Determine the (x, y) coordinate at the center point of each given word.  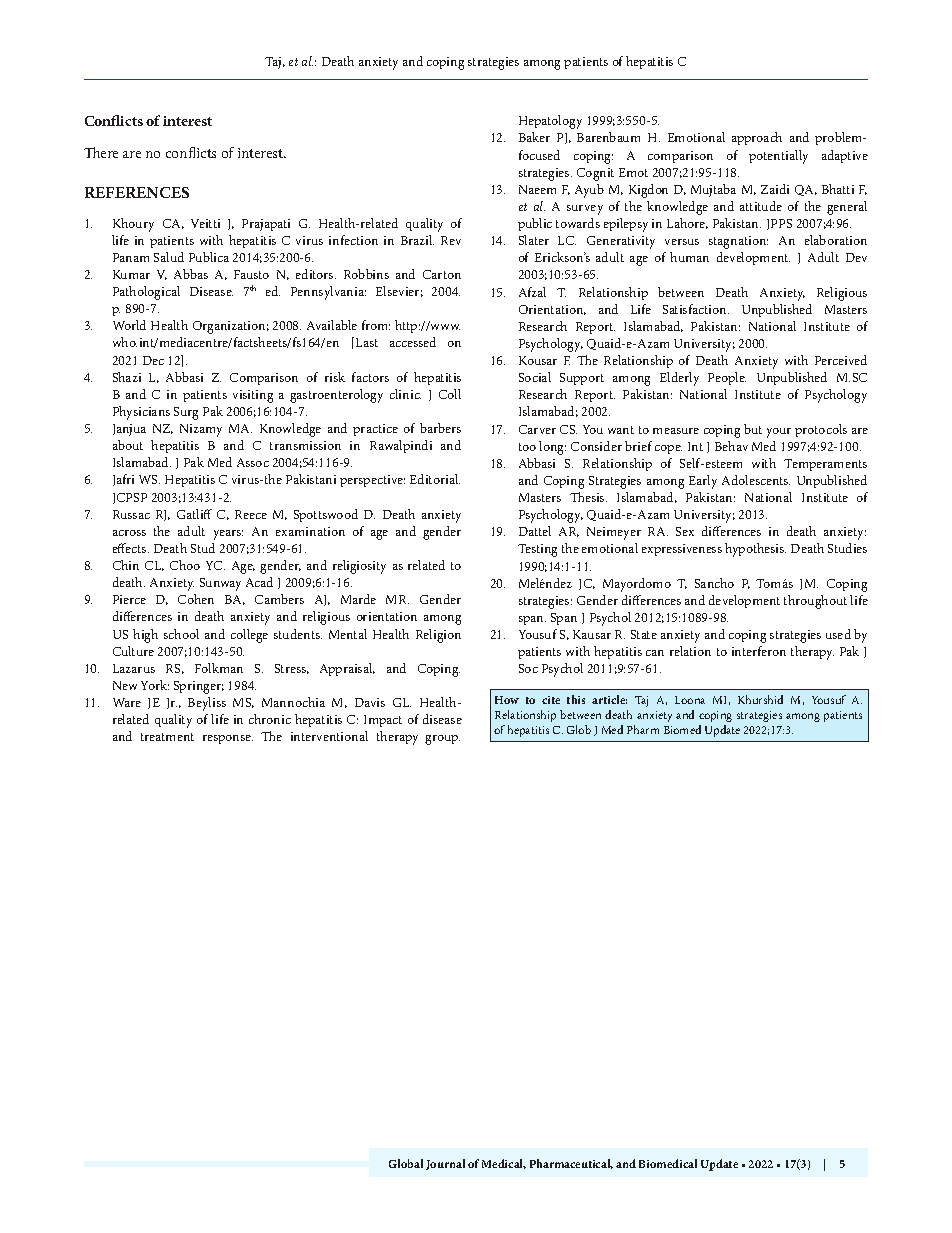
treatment (167, 737)
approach (757, 138)
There (101, 152)
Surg (186, 413)
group (442, 740)
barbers (440, 428)
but (753, 429)
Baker (534, 137)
